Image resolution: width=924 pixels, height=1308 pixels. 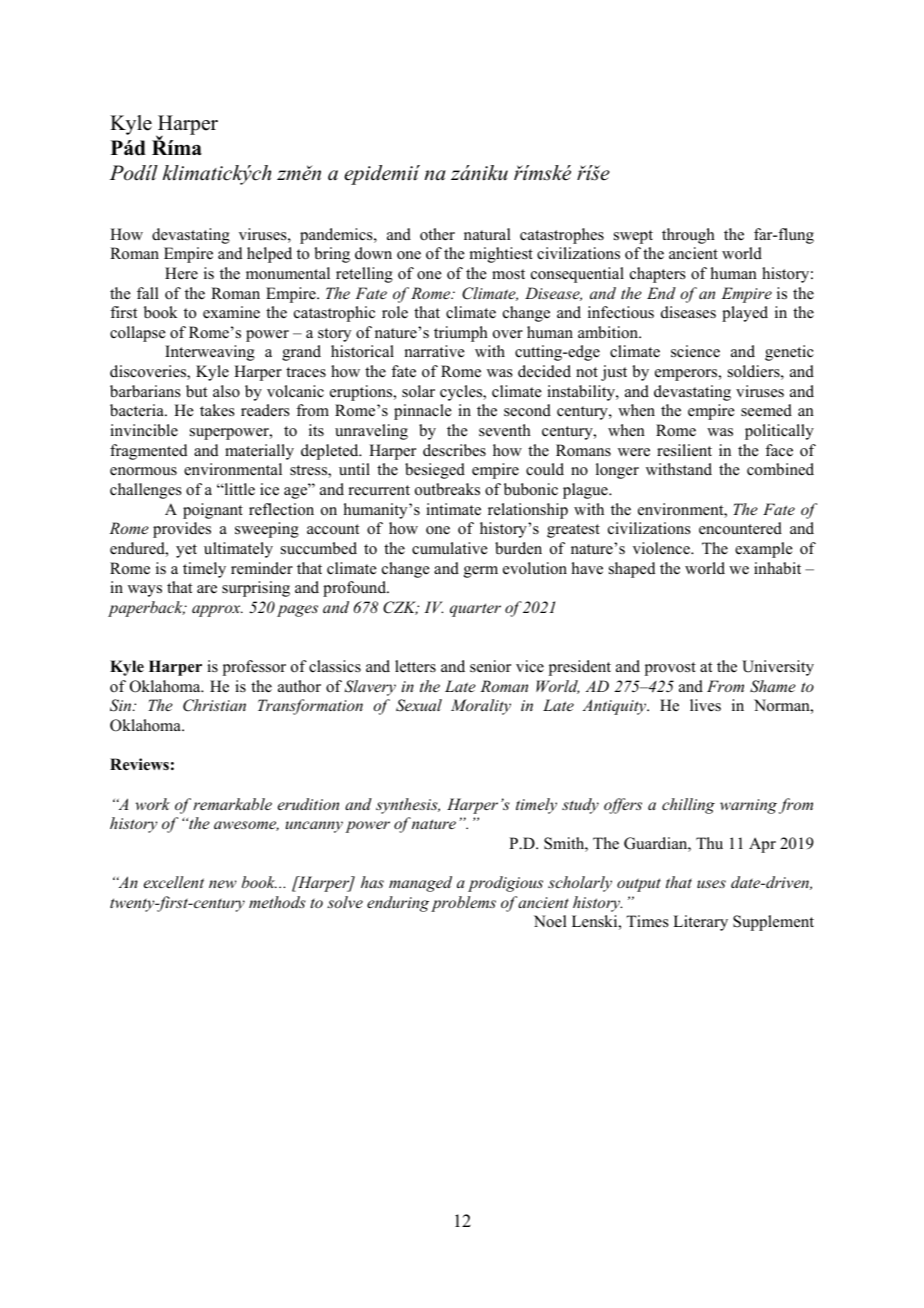 I want to click on new, so click(x=223, y=884).
